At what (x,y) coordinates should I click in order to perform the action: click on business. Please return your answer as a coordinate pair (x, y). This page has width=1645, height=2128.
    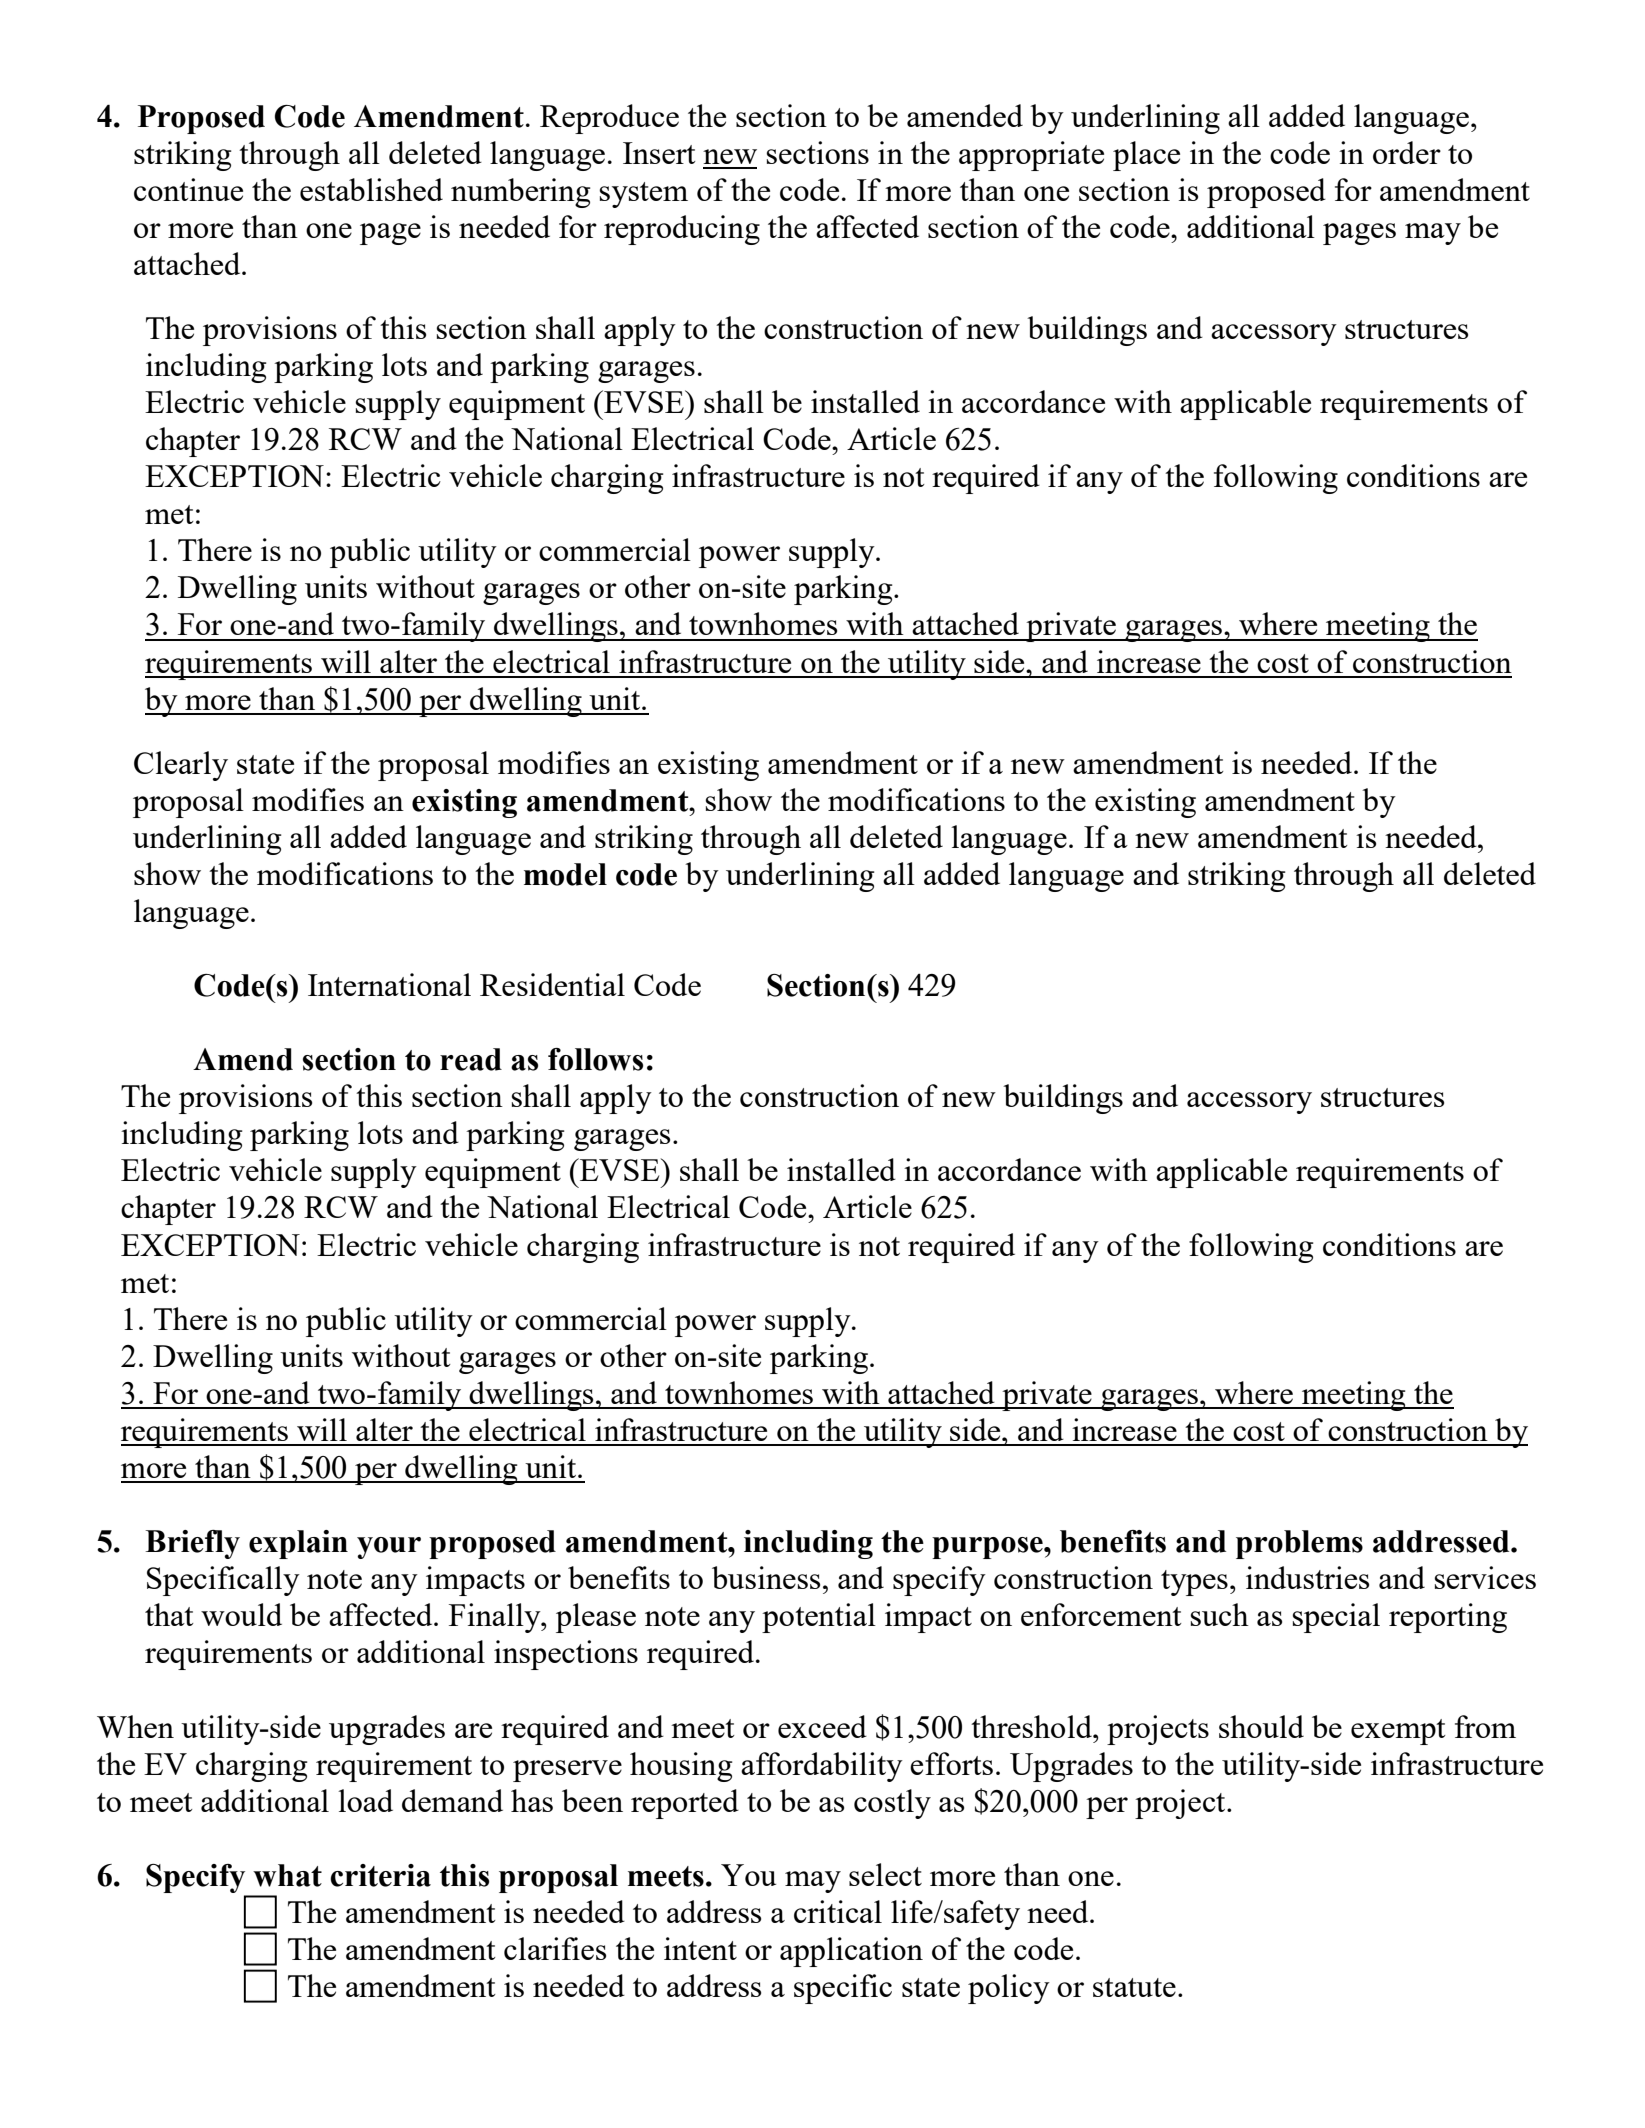
    Looking at the image, I should click on (766, 1577).
